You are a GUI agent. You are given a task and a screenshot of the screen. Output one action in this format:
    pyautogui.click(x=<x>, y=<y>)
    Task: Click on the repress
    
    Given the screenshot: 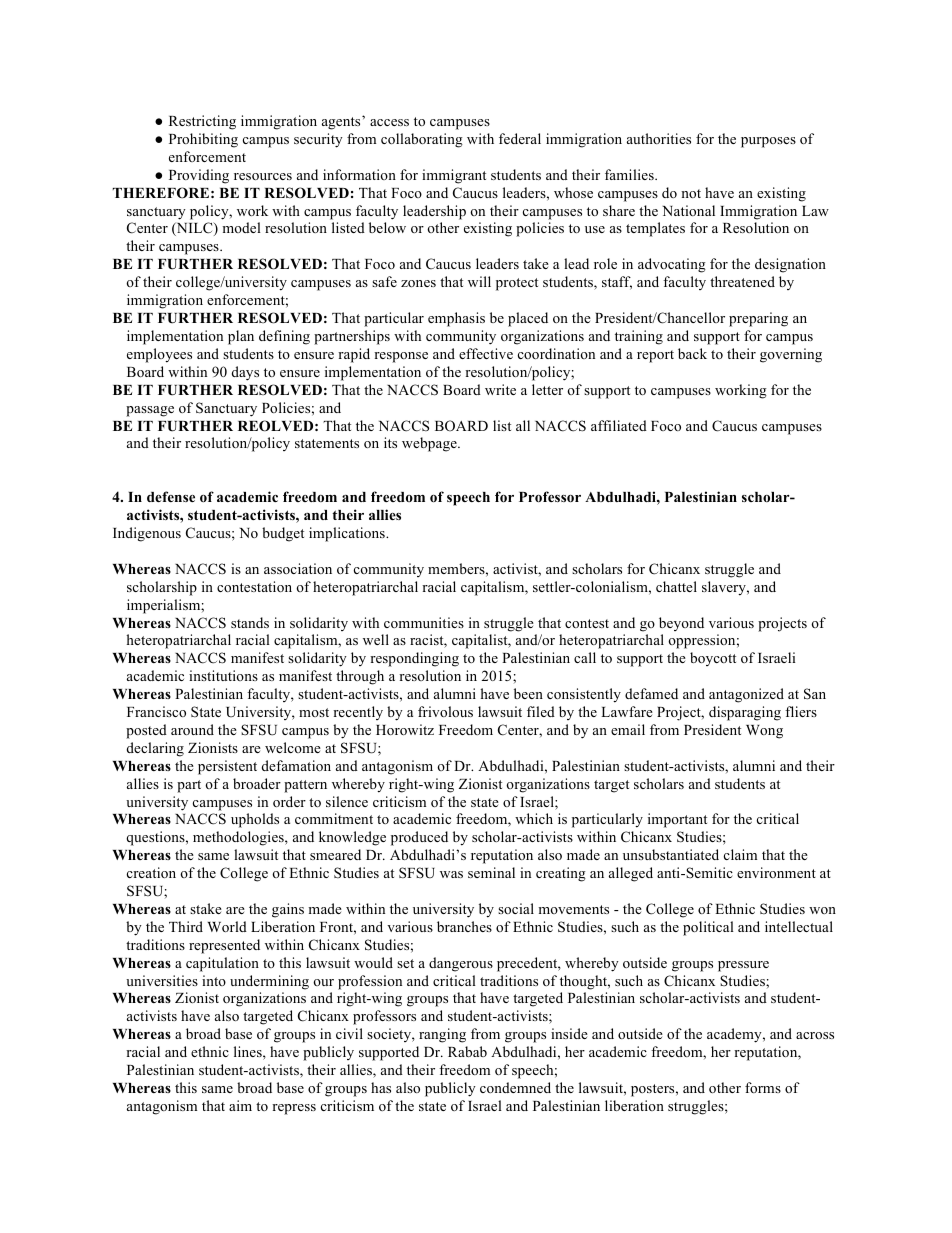 What is the action you would take?
    pyautogui.click(x=294, y=1109)
